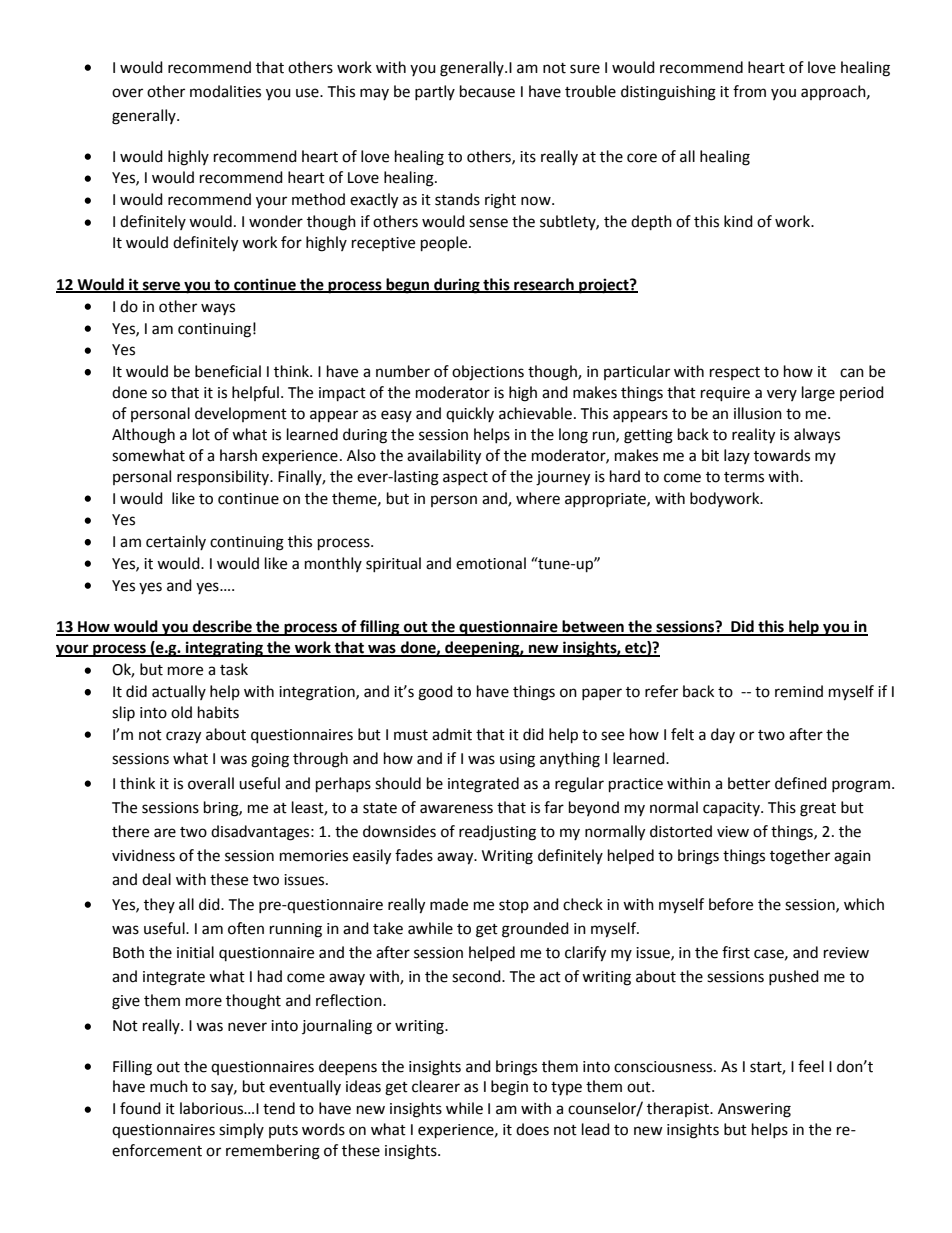 This screenshot has width=952, height=1233. Describe the element at coordinates (735, 373) in the screenshot. I see `respect` at that location.
